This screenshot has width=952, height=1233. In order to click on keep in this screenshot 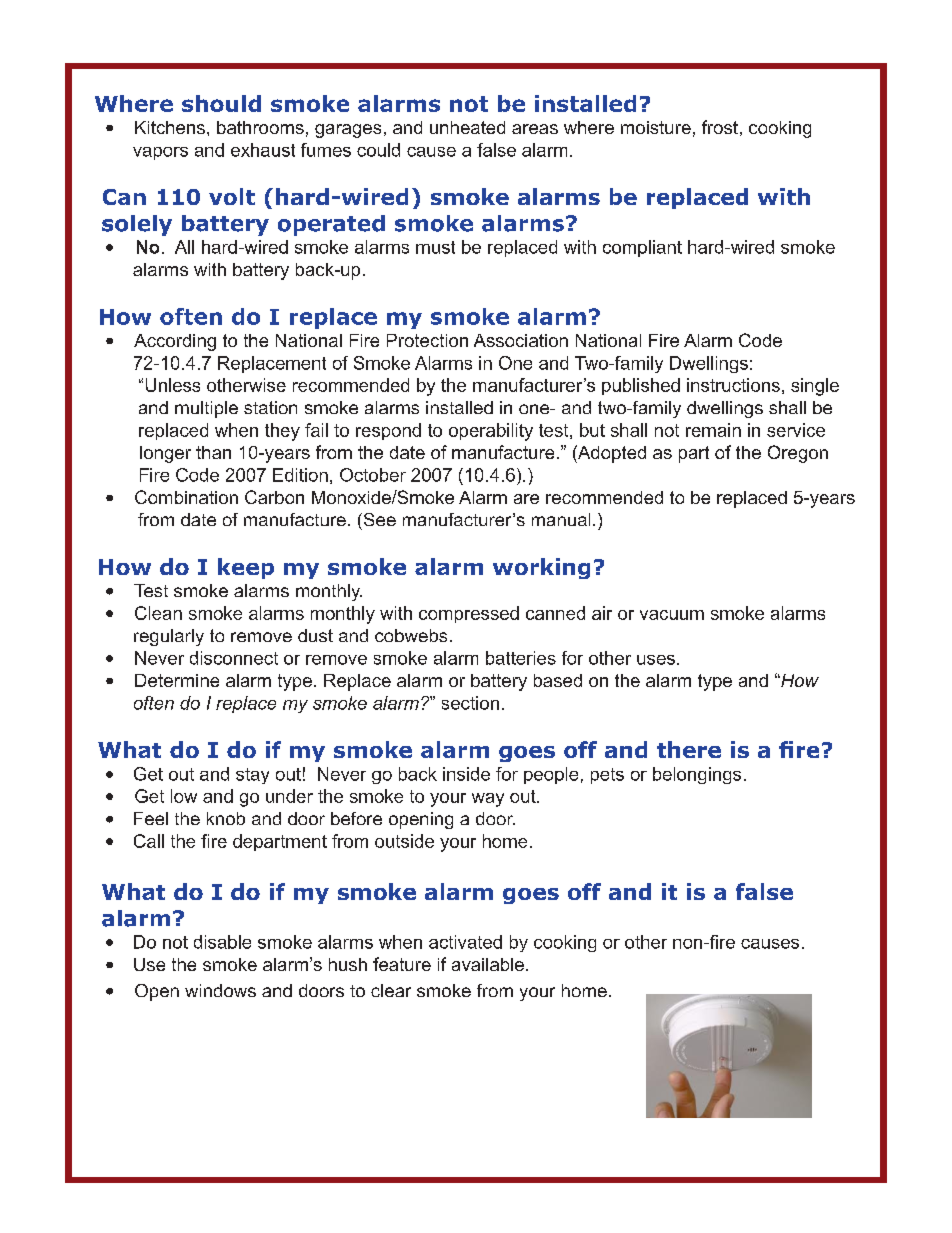, I will do `click(246, 568)`.
